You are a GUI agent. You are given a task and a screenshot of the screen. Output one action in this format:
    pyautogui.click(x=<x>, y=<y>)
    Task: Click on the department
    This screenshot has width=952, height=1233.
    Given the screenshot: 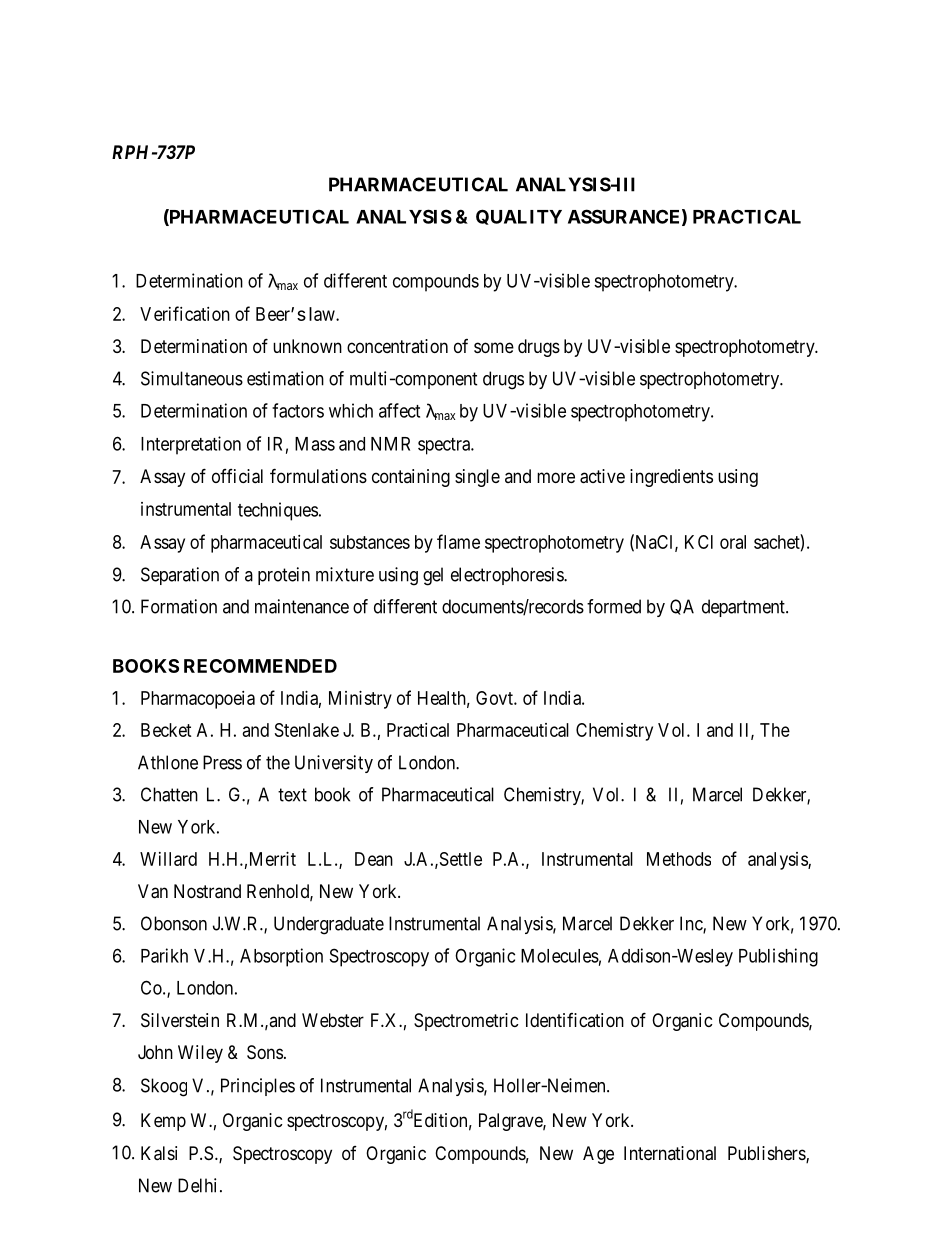 What is the action you would take?
    pyautogui.click(x=744, y=608)
